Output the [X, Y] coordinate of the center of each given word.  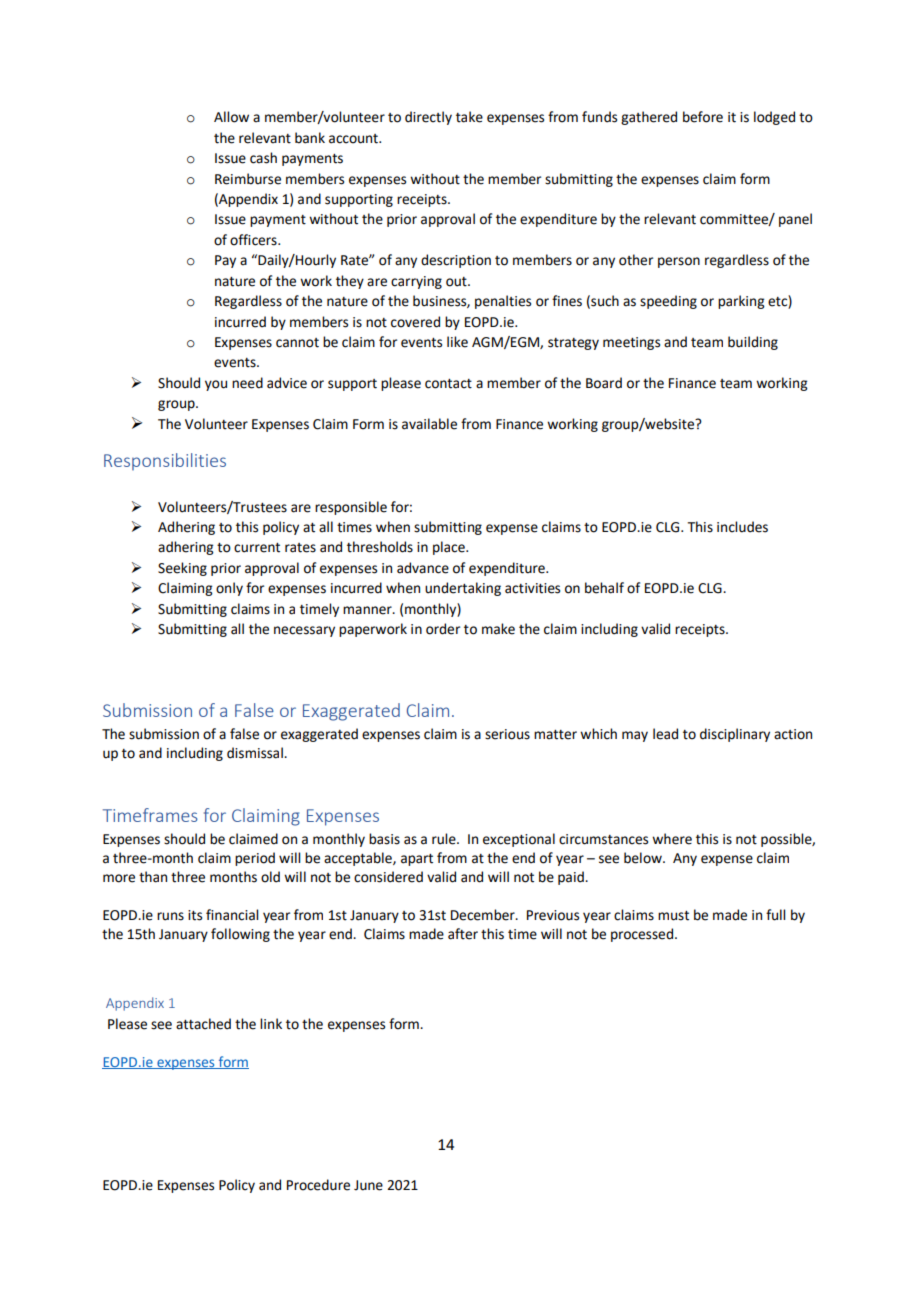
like [457, 342]
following [240, 935]
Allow [231, 117]
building [753, 343]
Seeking [182, 569]
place [450, 548]
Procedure [318, 1185]
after [463, 934]
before [703, 117]
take [469, 117]
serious [507, 734]
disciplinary [735, 735]
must [673, 916]
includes [742, 527]
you [216, 385]
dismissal [256, 753]
